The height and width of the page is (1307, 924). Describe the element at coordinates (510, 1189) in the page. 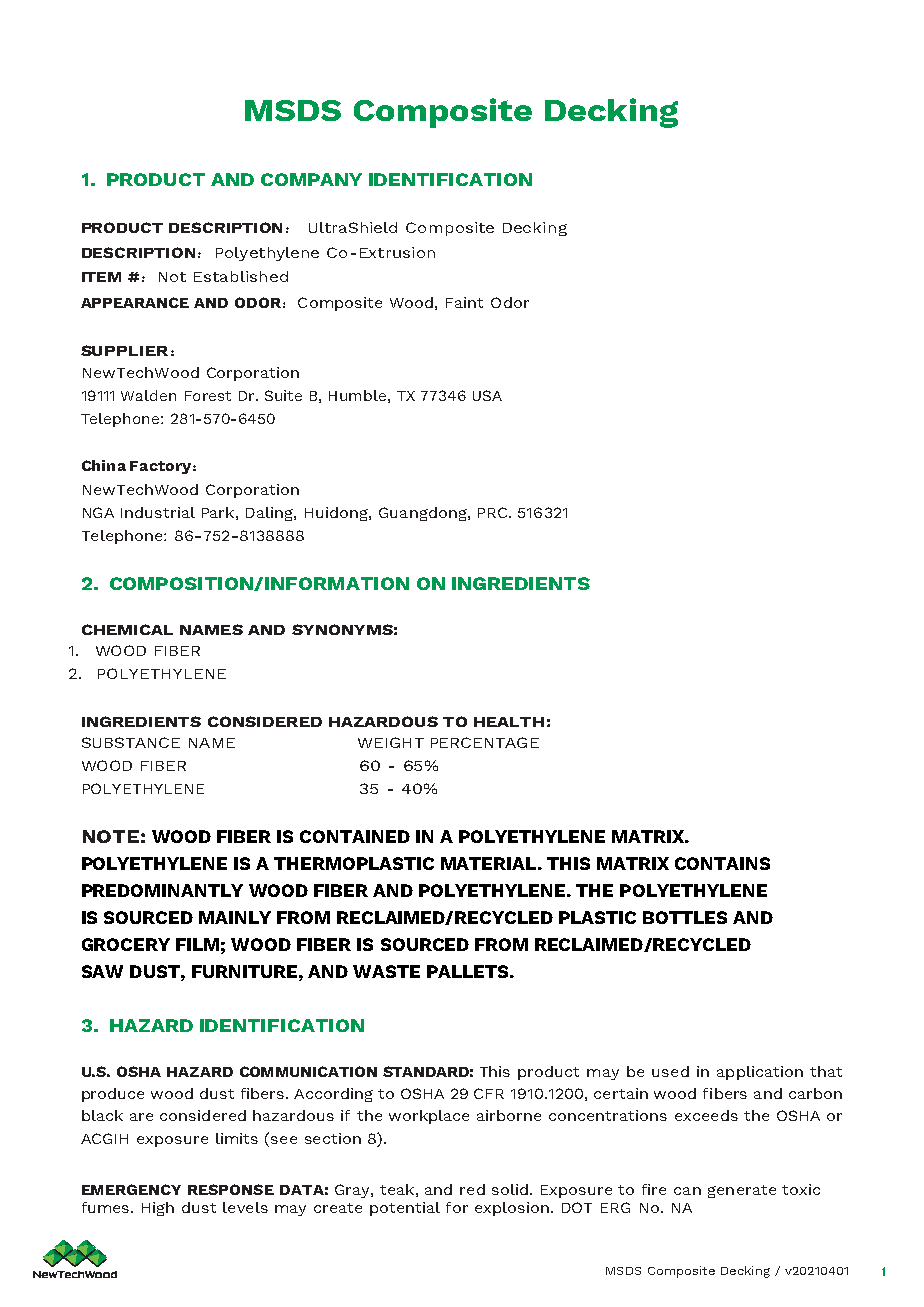

I see `solid` at that location.
